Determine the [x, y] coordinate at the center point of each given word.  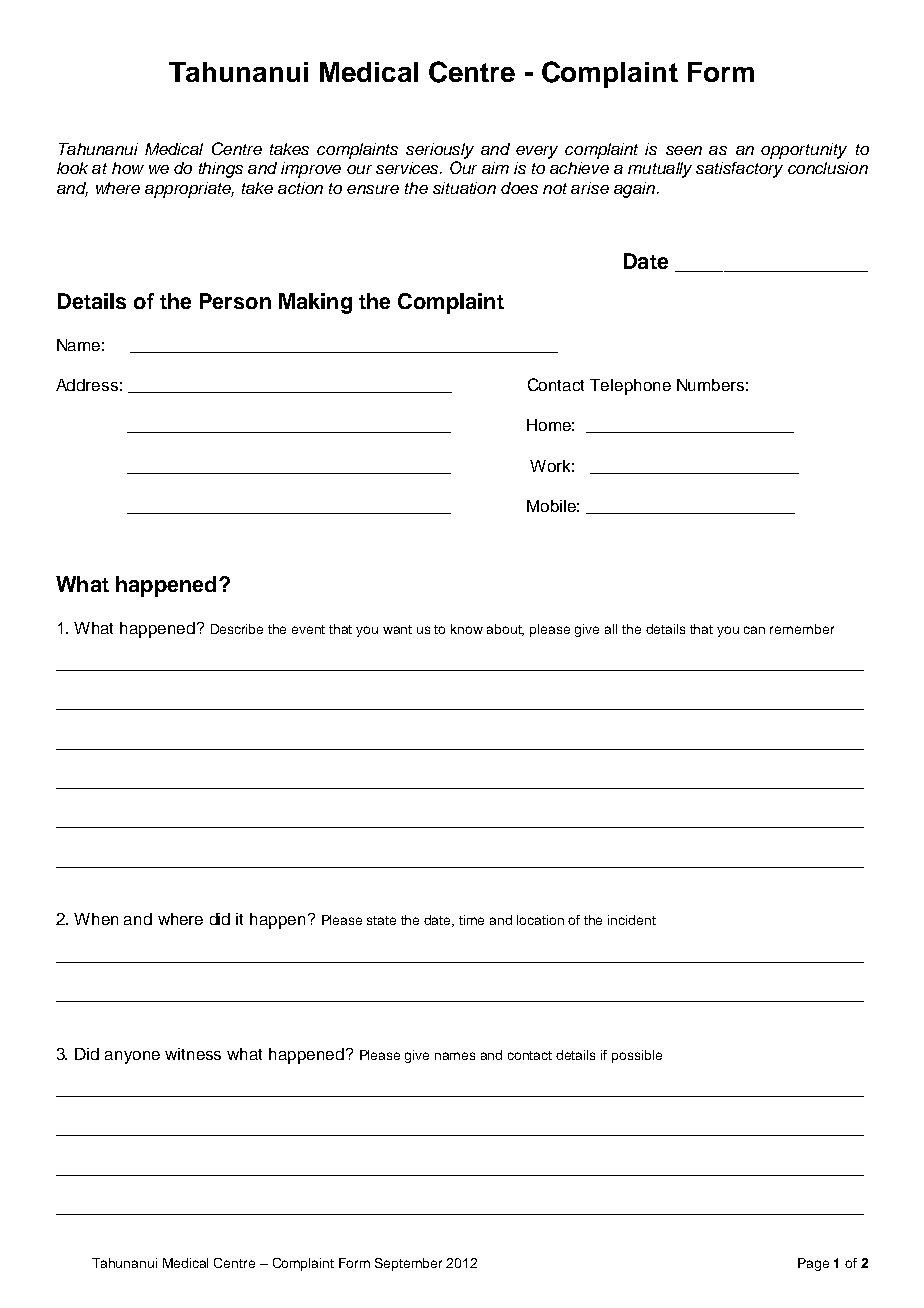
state [381, 920]
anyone [132, 1057]
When [96, 919]
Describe [237, 629]
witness [193, 1054]
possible [637, 1056]
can [754, 630]
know [467, 629]
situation [464, 188]
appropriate [189, 190]
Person [235, 301]
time [471, 920]
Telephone [630, 387]
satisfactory [739, 170]
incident [632, 920]
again [634, 190]
